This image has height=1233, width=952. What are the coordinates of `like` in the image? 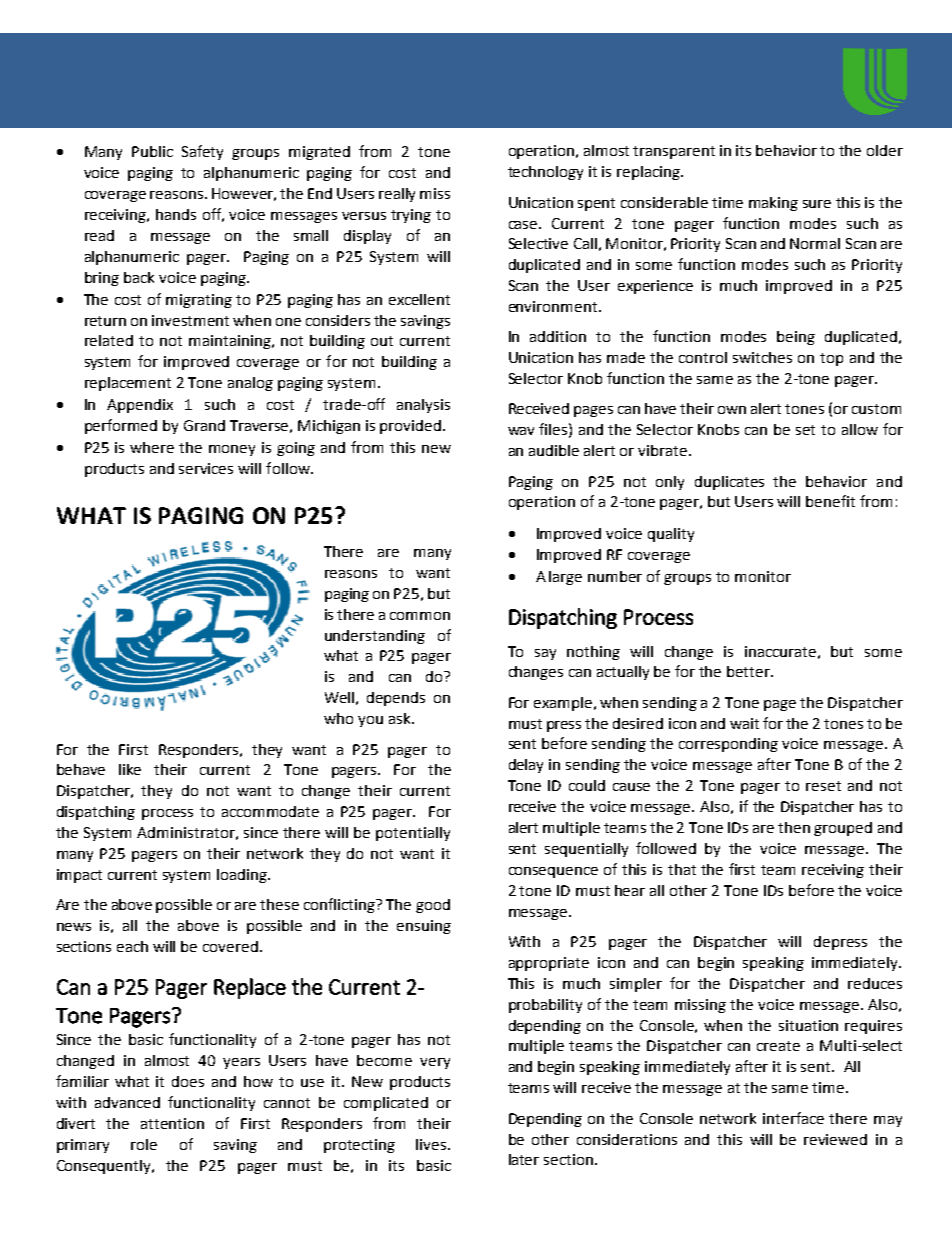 It's located at (130, 769).
